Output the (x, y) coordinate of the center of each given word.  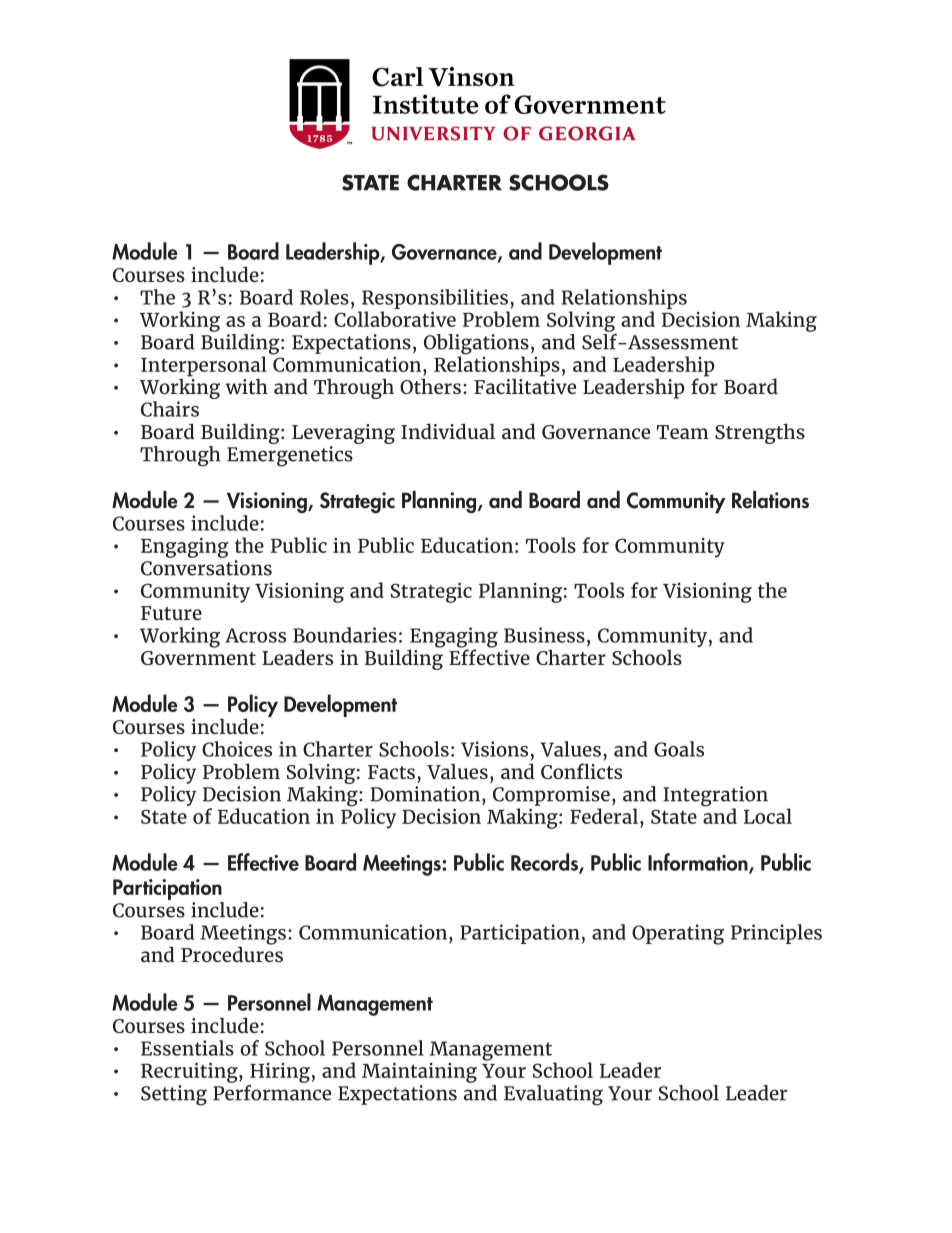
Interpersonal (204, 367)
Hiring (280, 1073)
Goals (679, 749)
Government (198, 658)
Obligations (476, 345)
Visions (494, 749)
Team (683, 432)
